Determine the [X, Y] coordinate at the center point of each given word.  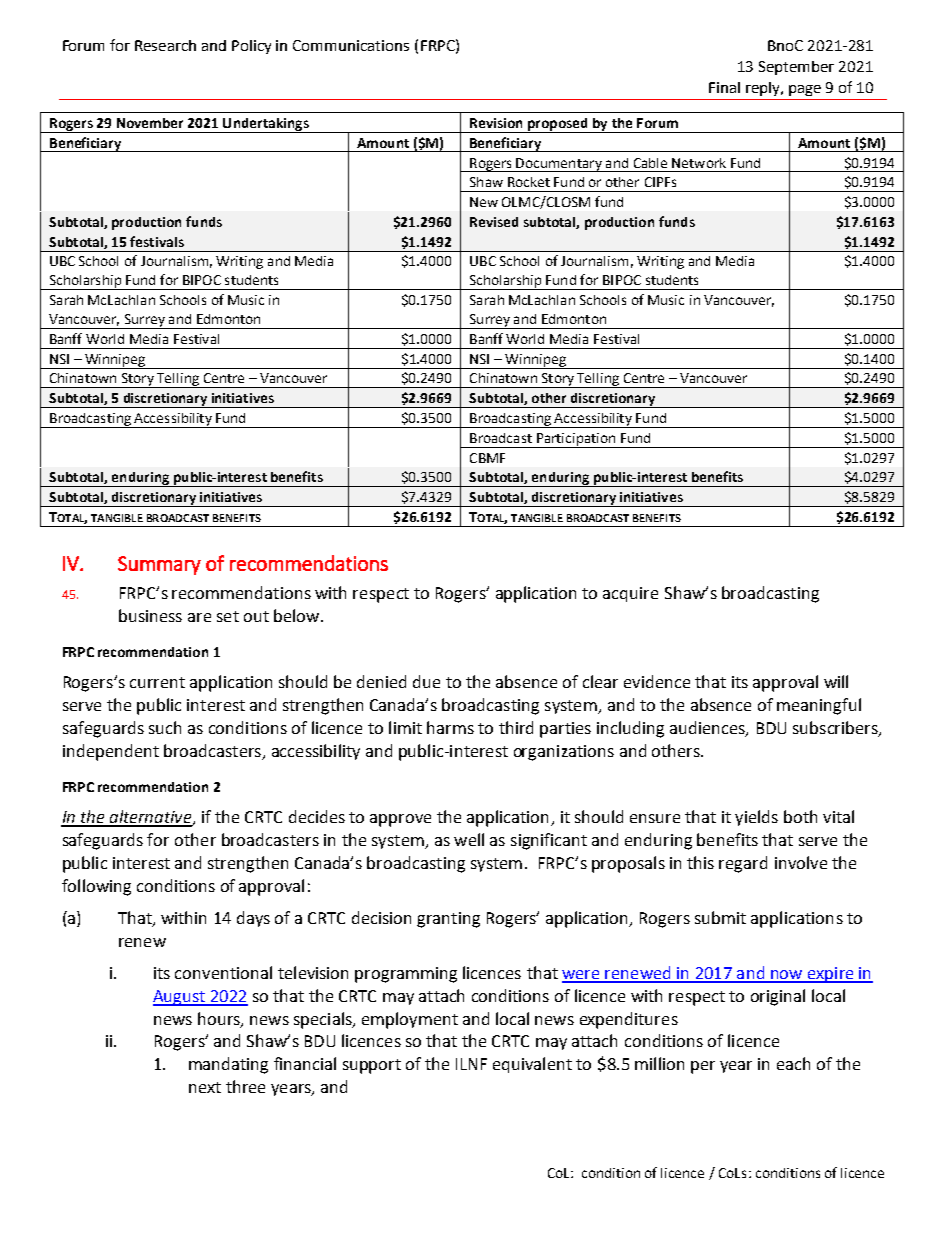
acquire [630, 594]
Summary [159, 565]
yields [756, 818]
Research [165, 45]
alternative [151, 818]
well [469, 839]
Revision [496, 123]
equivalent [532, 1065]
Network [699, 163]
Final [724, 87]
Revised [494, 222]
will [836, 681]
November [150, 123]
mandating [228, 1065]
